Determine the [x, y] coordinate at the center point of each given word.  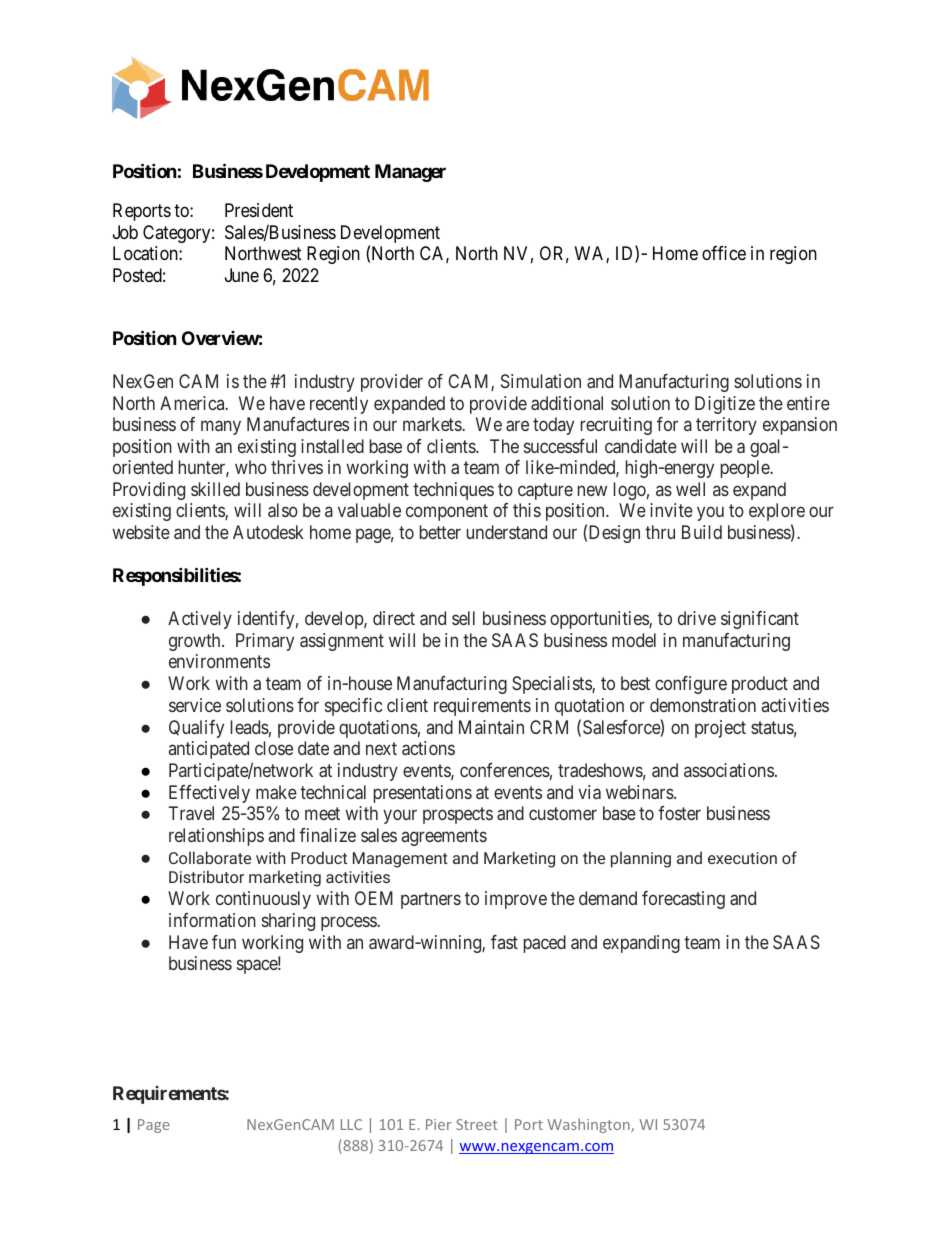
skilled [215, 489]
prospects [458, 816]
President [259, 210]
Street [477, 1124]
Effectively [209, 794]
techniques [453, 491]
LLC [351, 1124]
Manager [410, 173]
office [724, 253]
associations [729, 770]
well [690, 489]
